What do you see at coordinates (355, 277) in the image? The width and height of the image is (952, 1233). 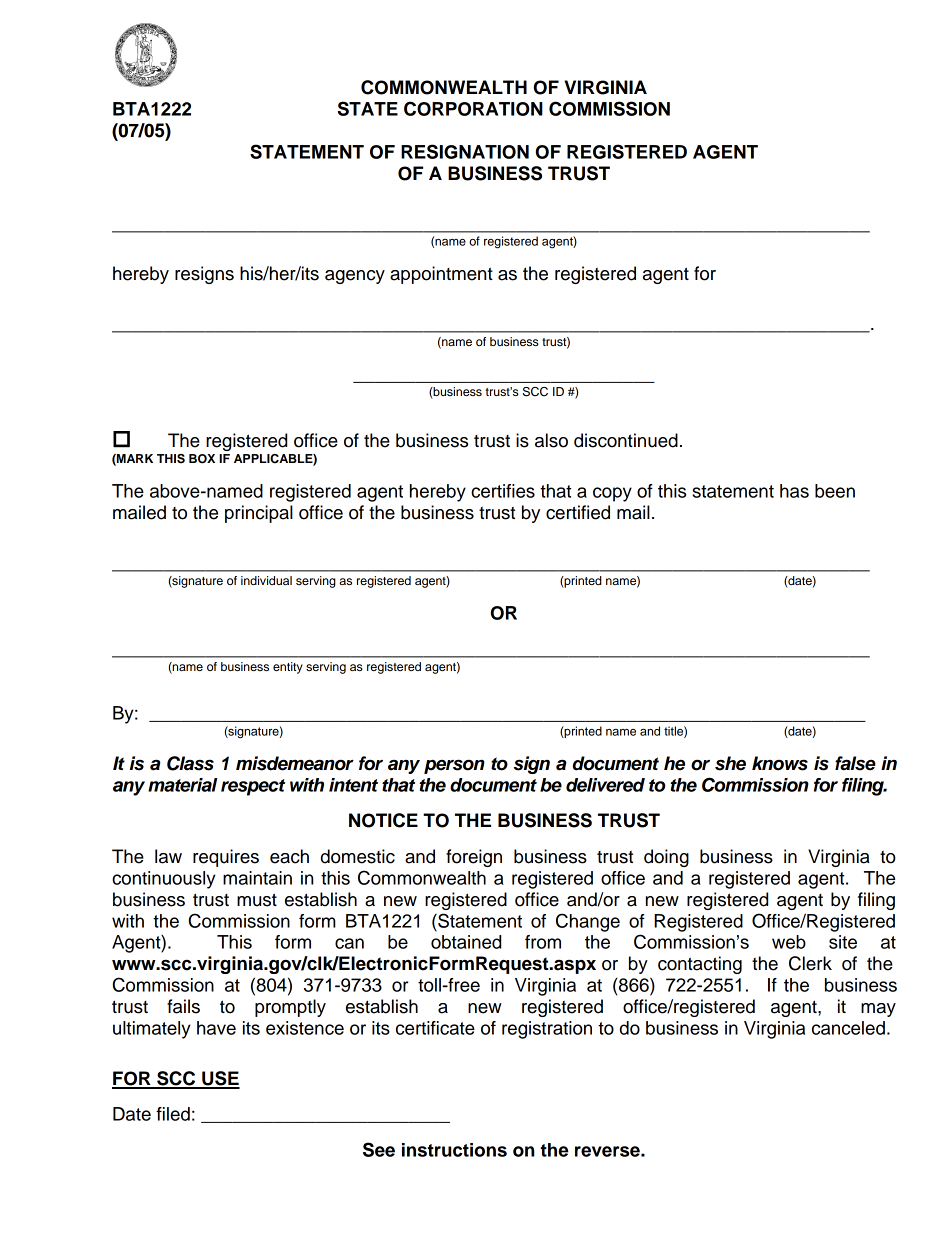 I see `agency` at bounding box center [355, 277].
